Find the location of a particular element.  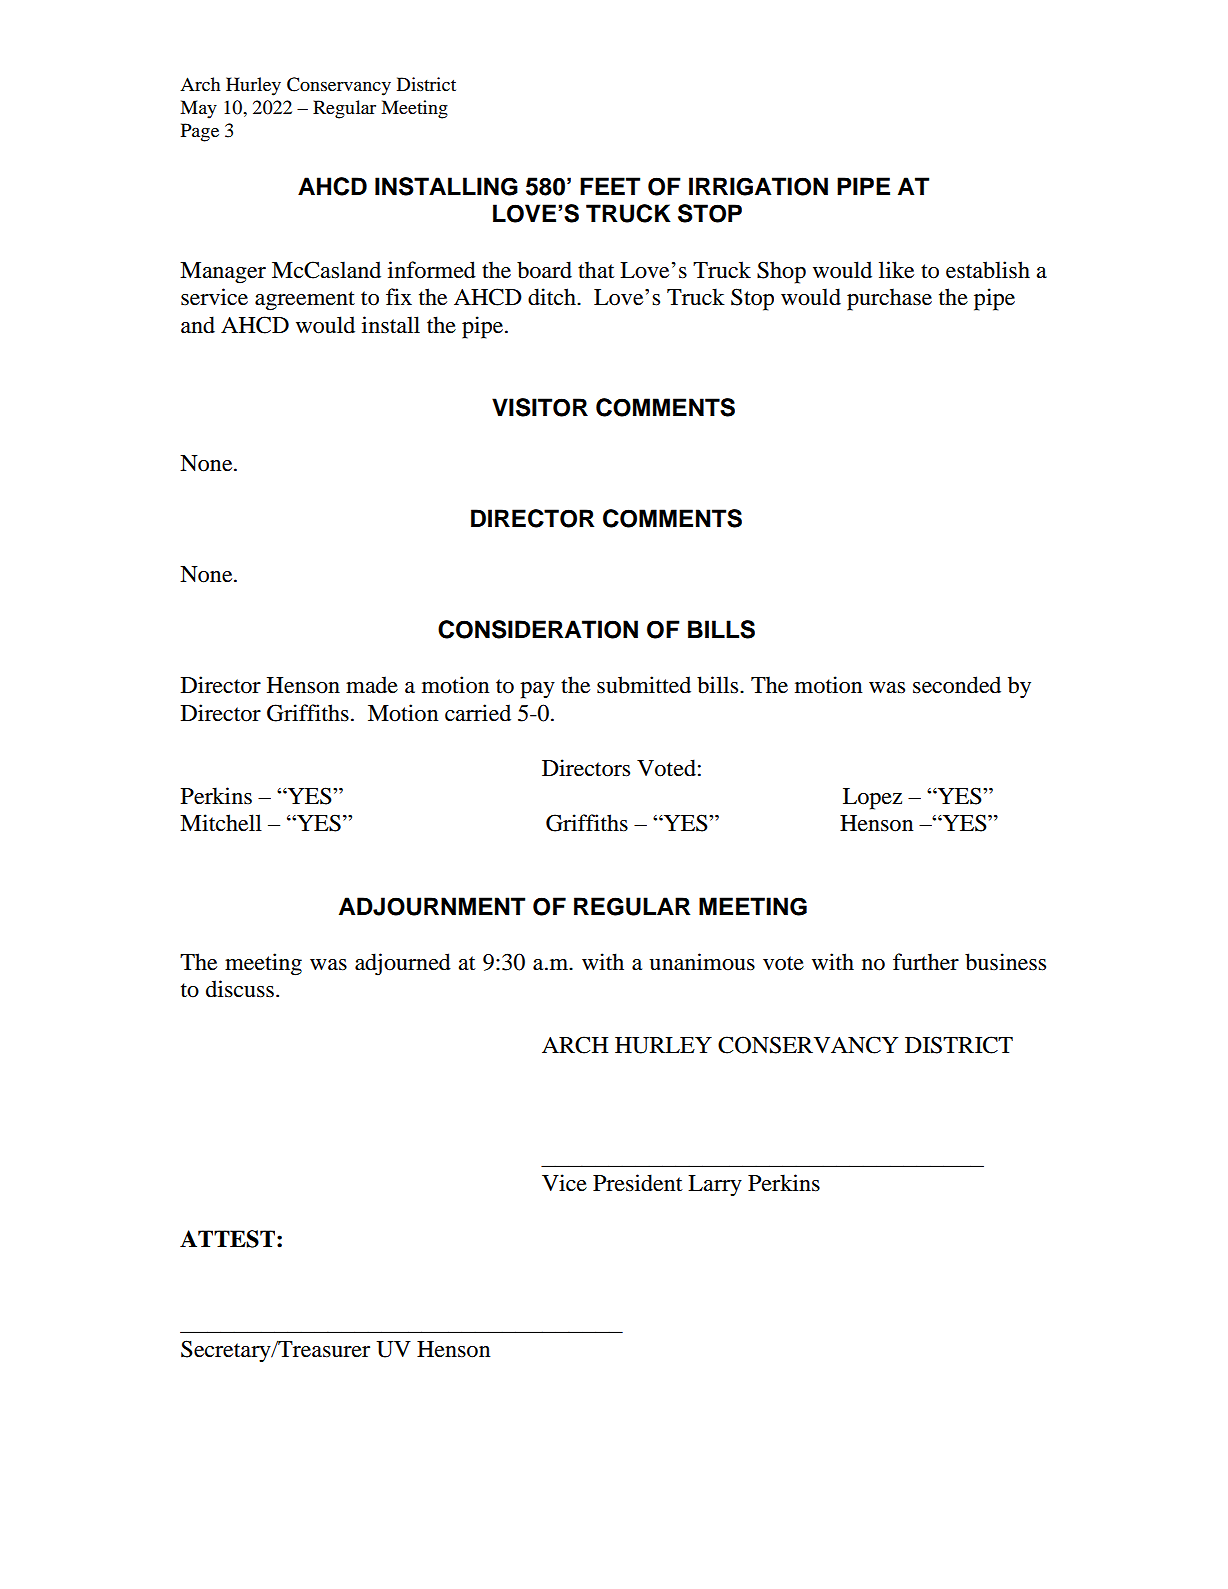

IRRIGATION is located at coordinates (758, 186).
